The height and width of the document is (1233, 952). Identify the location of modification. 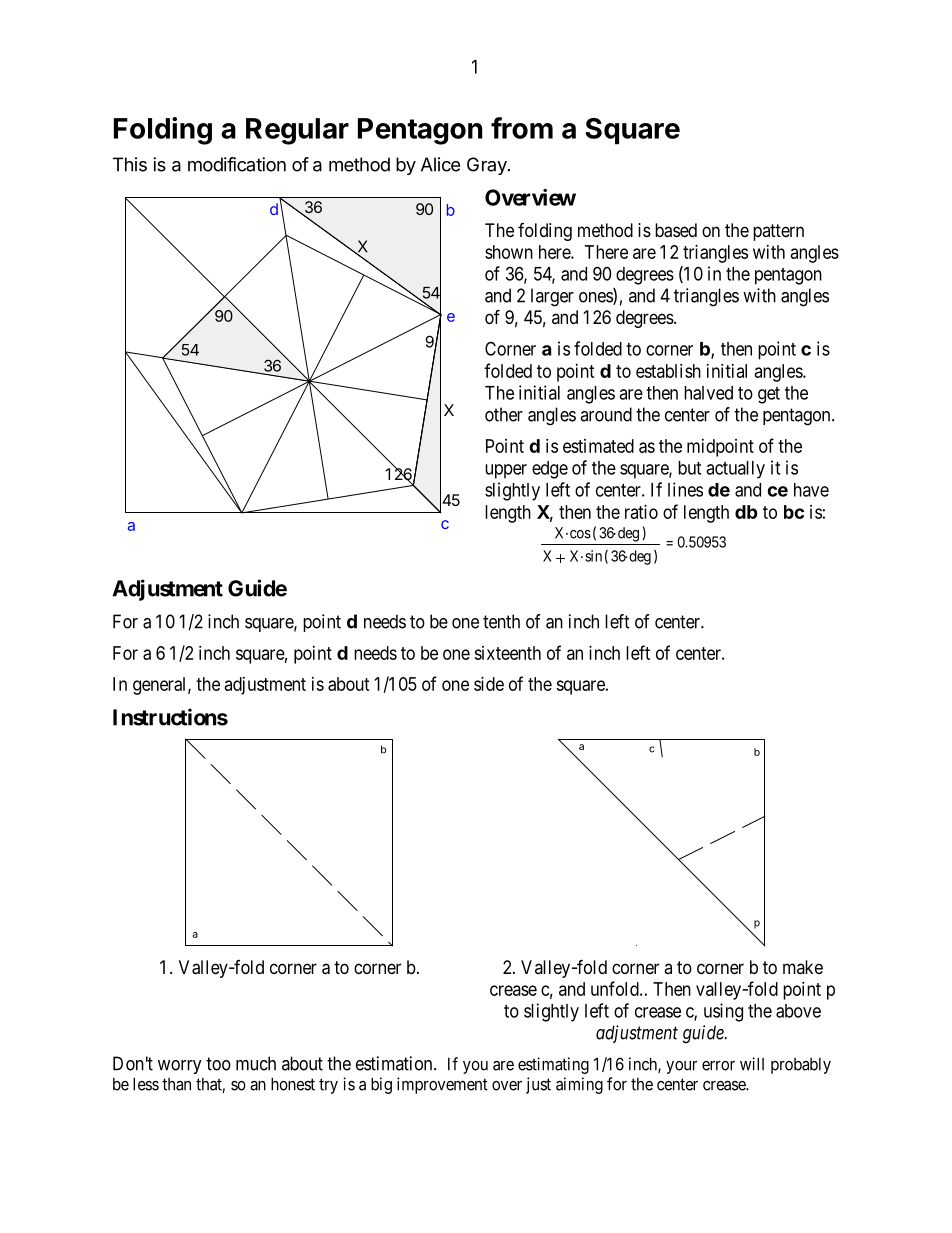
(237, 164).
